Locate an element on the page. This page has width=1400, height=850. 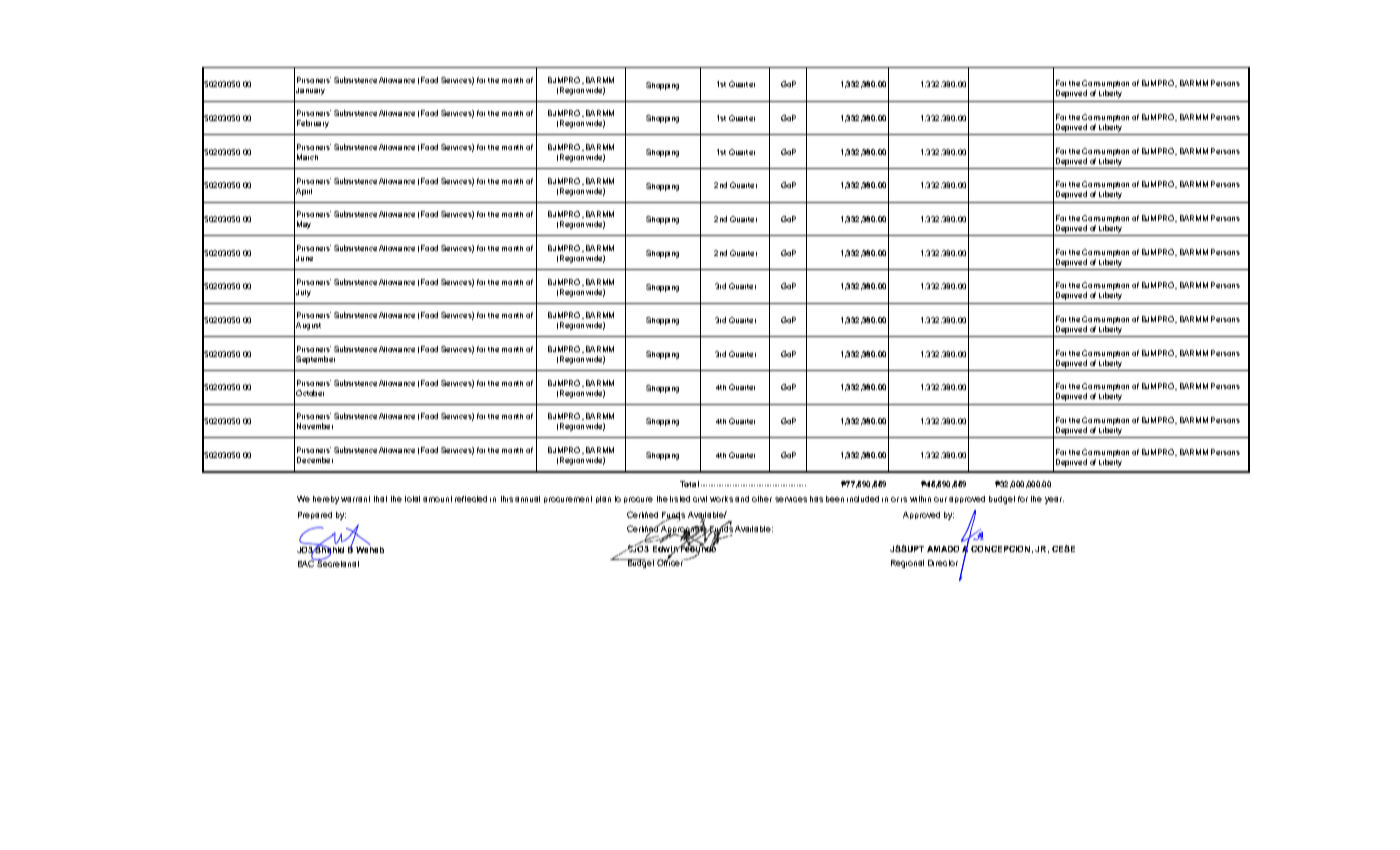
within is located at coordinates (920, 499).
